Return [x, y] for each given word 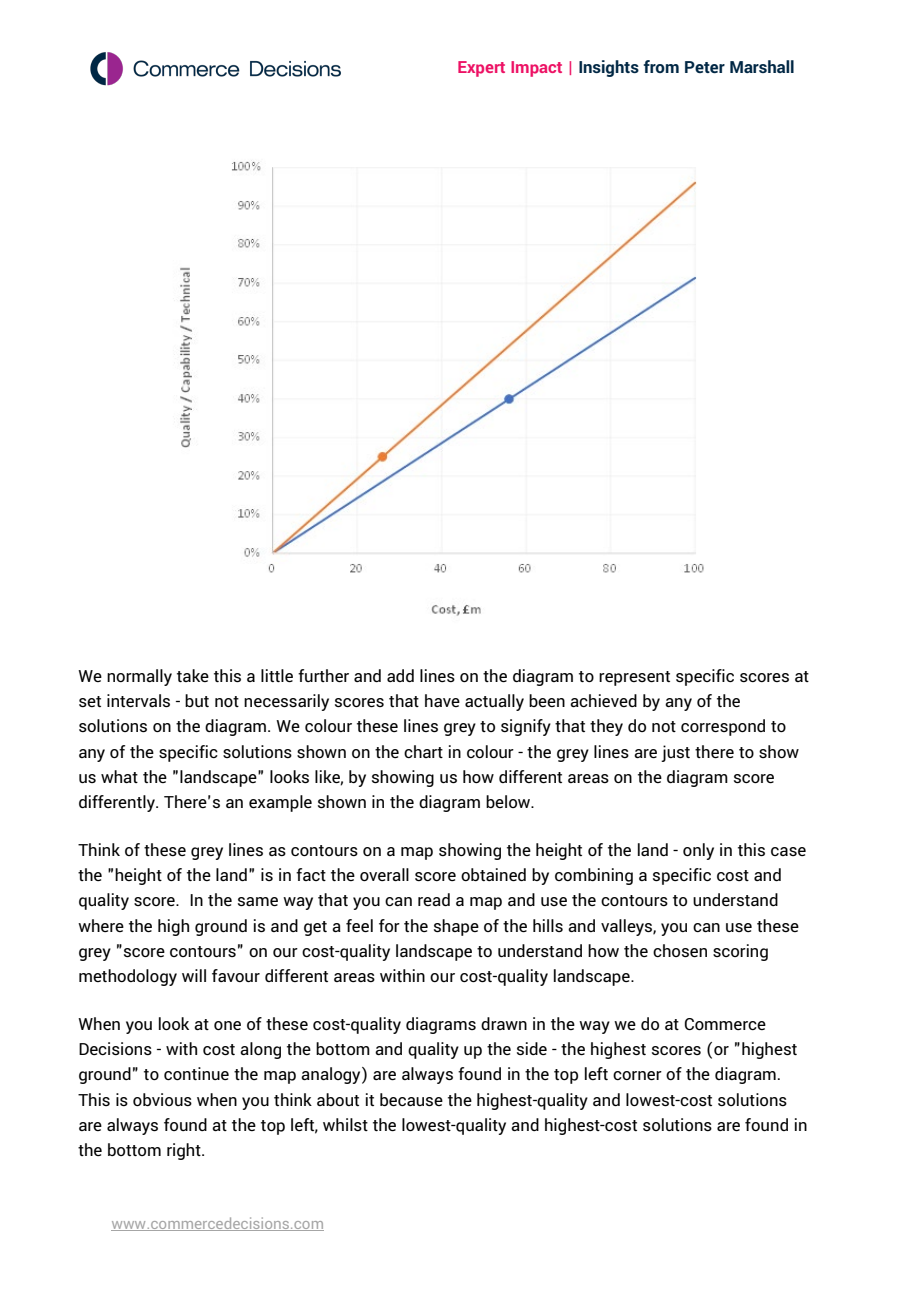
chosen [680, 950]
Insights [609, 68]
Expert [481, 69]
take [193, 675]
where [101, 925]
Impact [536, 69]
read [434, 899]
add [400, 675]
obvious [162, 1099]
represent [634, 678]
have [442, 700]
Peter [705, 67]
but [197, 700]
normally [139, 677]
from [661, 66]
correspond [723, 727]
